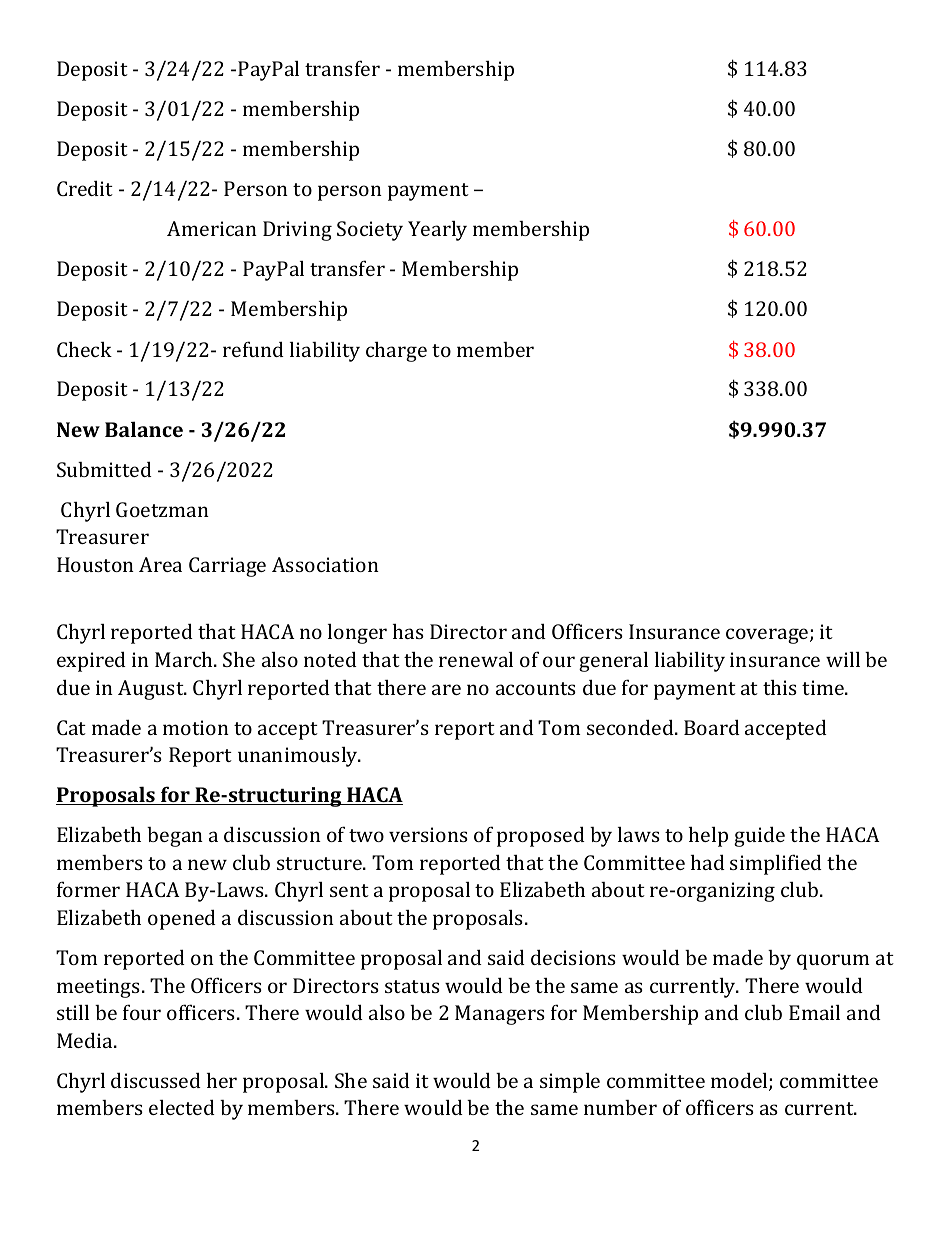 This screenshot has height=1233, width=952. What do you see at coordinates (570, 1083) in the screenshot?
I see `simple` at bounding box center [570, 1083].
